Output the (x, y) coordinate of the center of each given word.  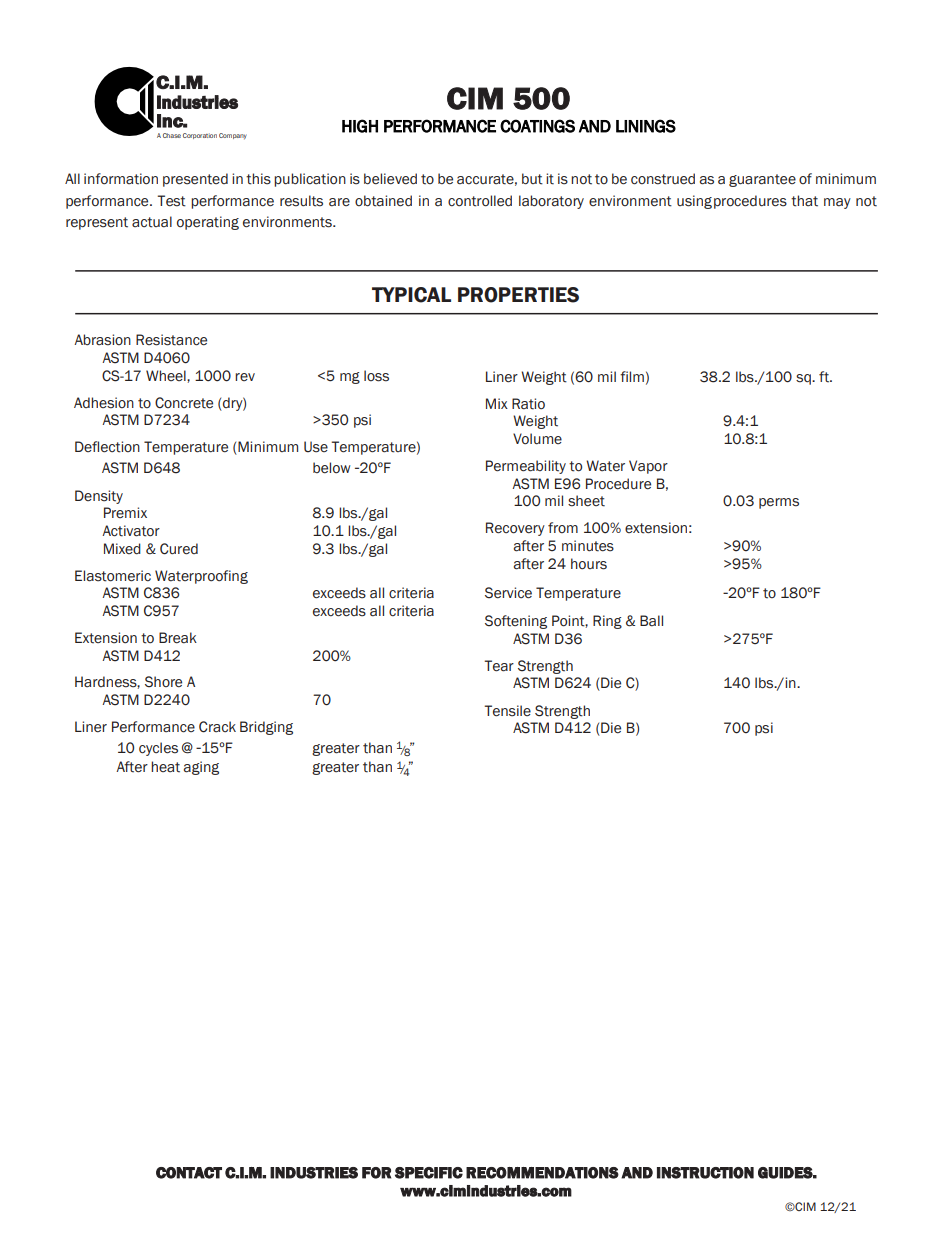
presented (195, 180)
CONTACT (189, 1173)
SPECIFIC (429, 1173)
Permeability (526, 467)
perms (779, 503)
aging (201, 768)
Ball (651, 621)
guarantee (762, 180)
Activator (131, 531)
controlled (480, 201)
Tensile (507, 711)
